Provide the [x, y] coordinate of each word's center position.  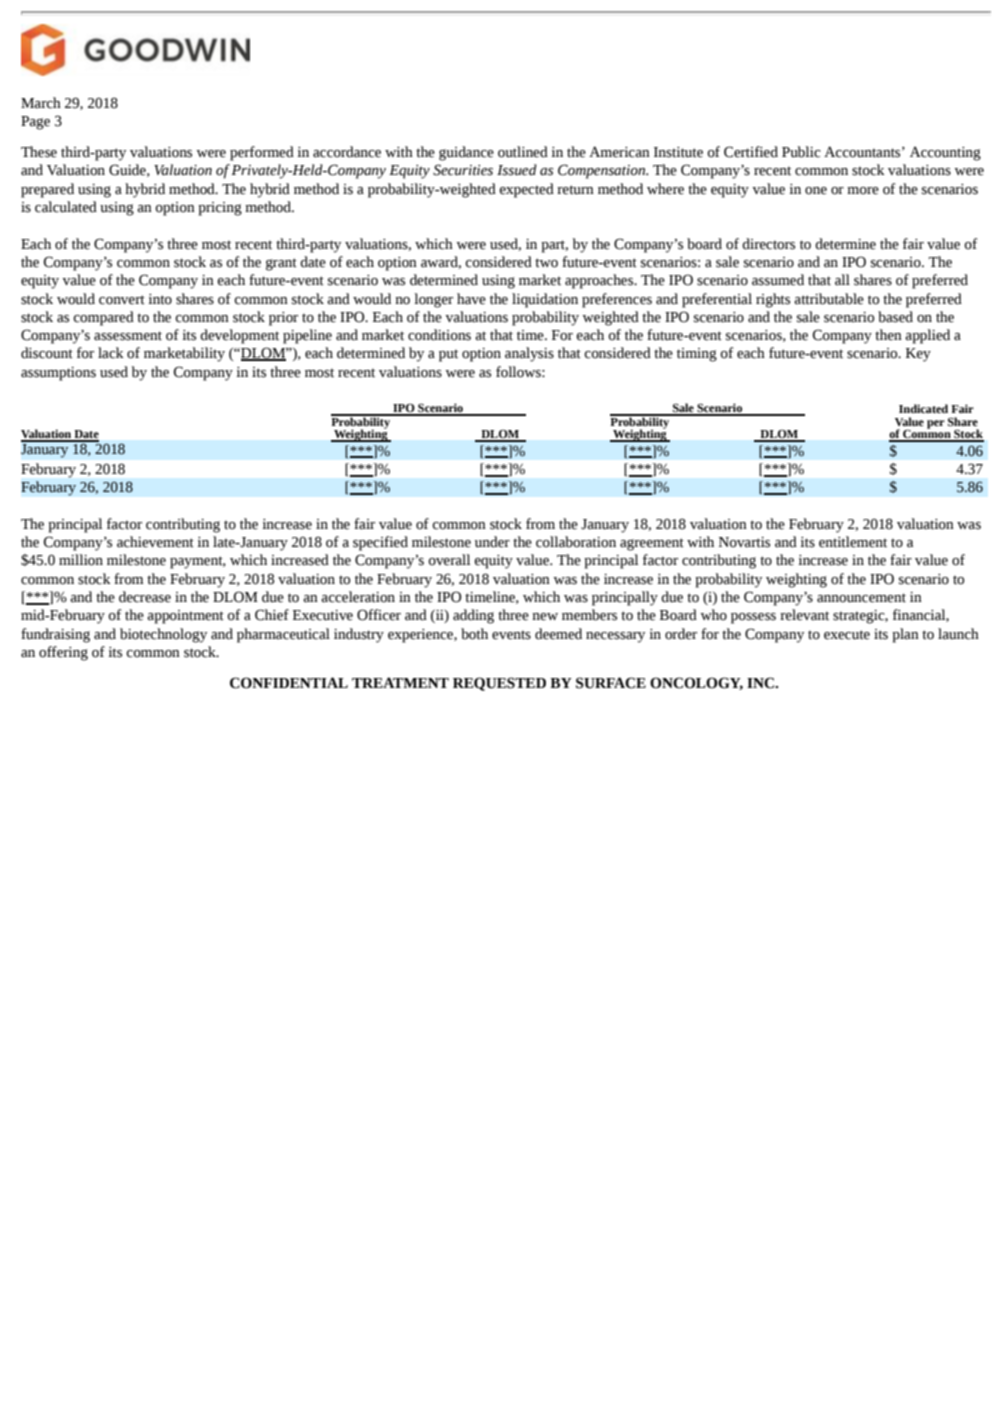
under [492, 542]
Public [801, 152]
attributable [829, 299]
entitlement [853, 542]
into [160, 299]
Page [35, 123]
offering [63, 653]
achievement [155, 542]
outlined [523, 152]
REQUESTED [499, 684]
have [471, 299]
